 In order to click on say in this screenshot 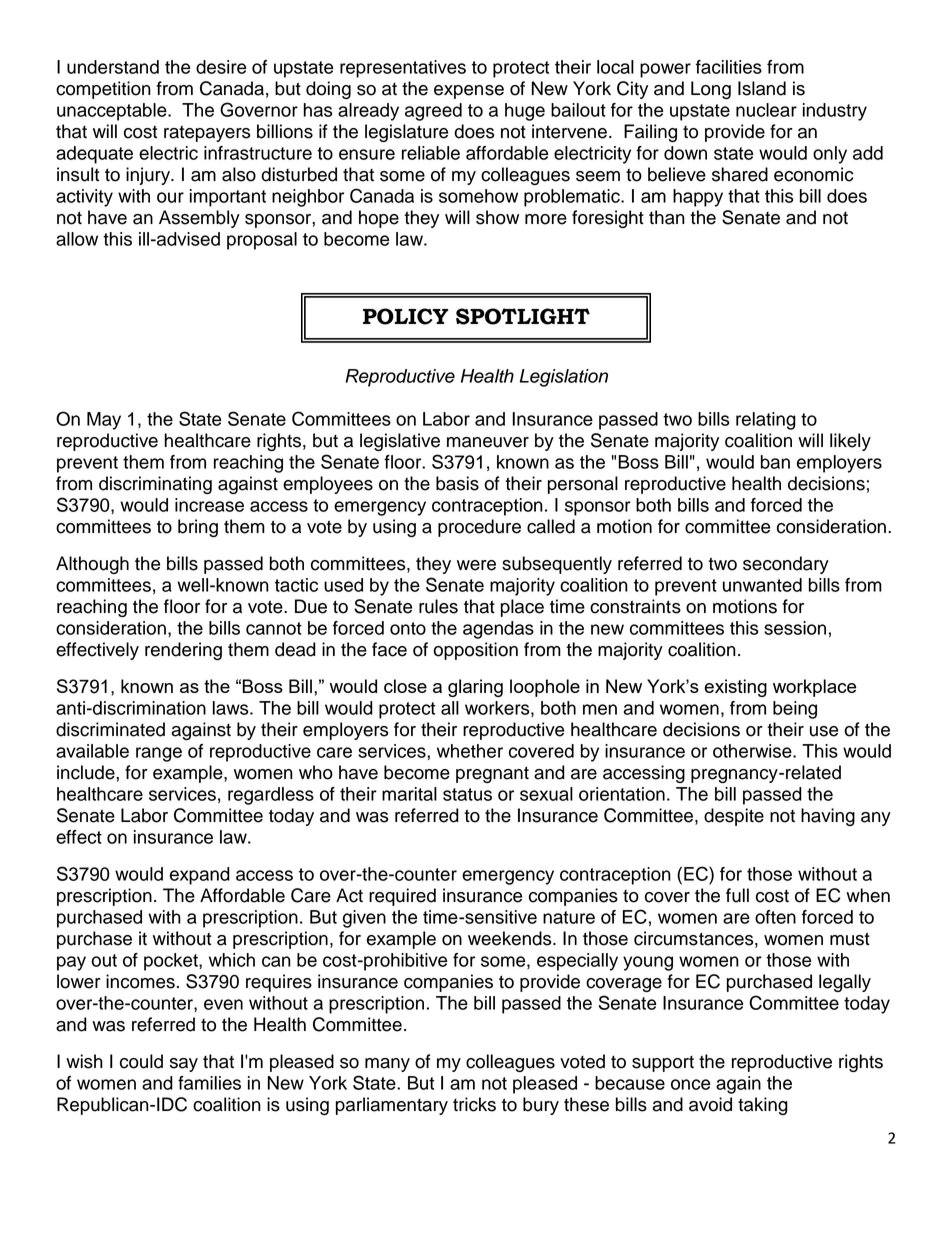, I will do `click(184, 1065)`.
